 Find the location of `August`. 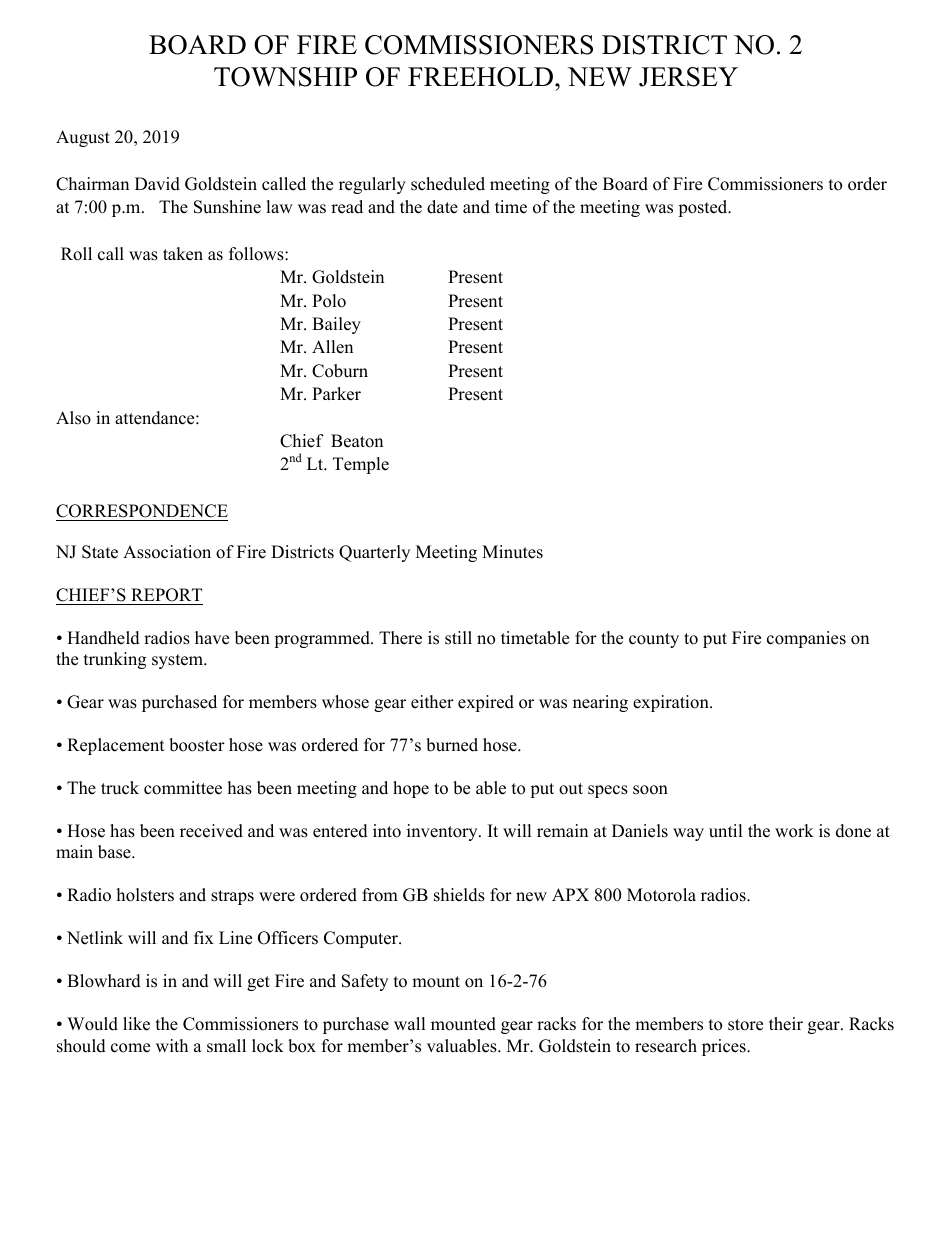

August is located at coordinates (83, 138).
